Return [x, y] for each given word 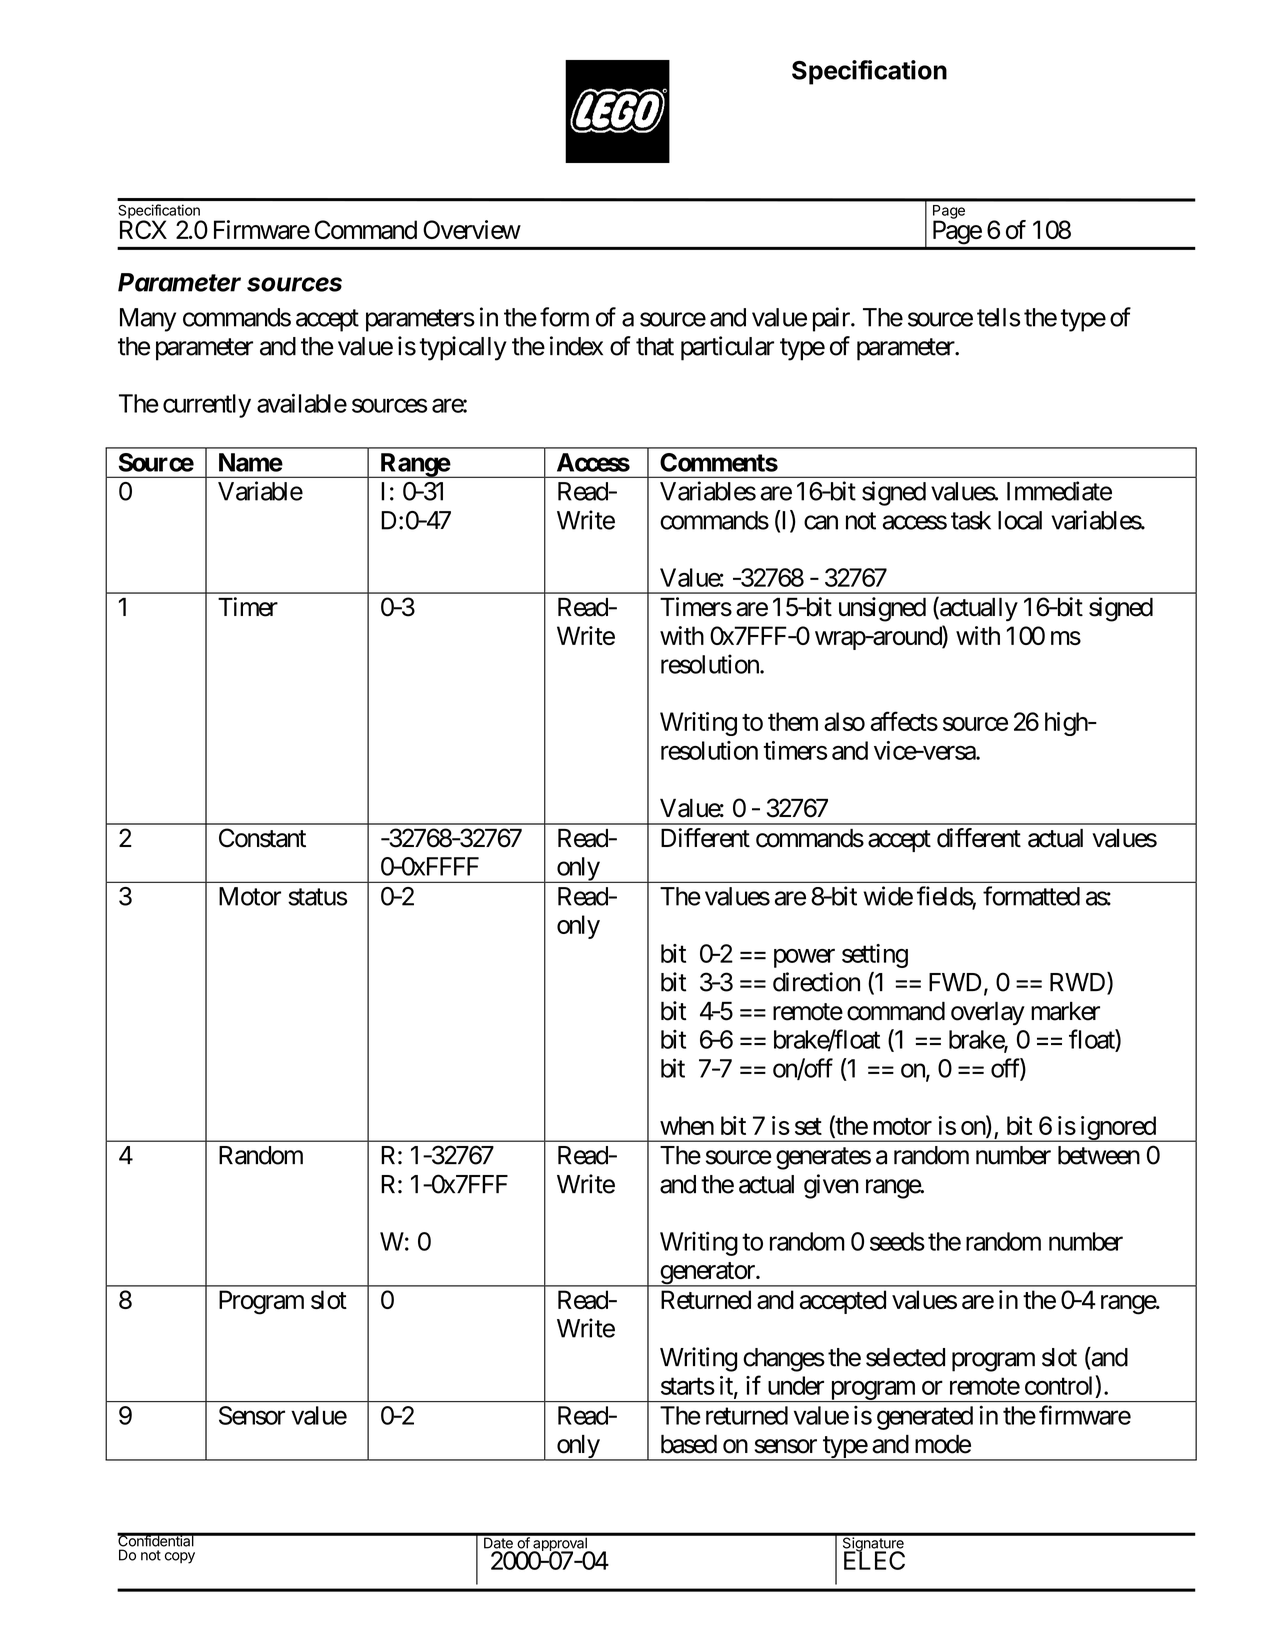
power [804, 958]
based [689, 1444]
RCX [143, 229]
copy [180, 1558]
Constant [262, 838]
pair [832, 319]
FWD [955, 982]
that [655, 346]
